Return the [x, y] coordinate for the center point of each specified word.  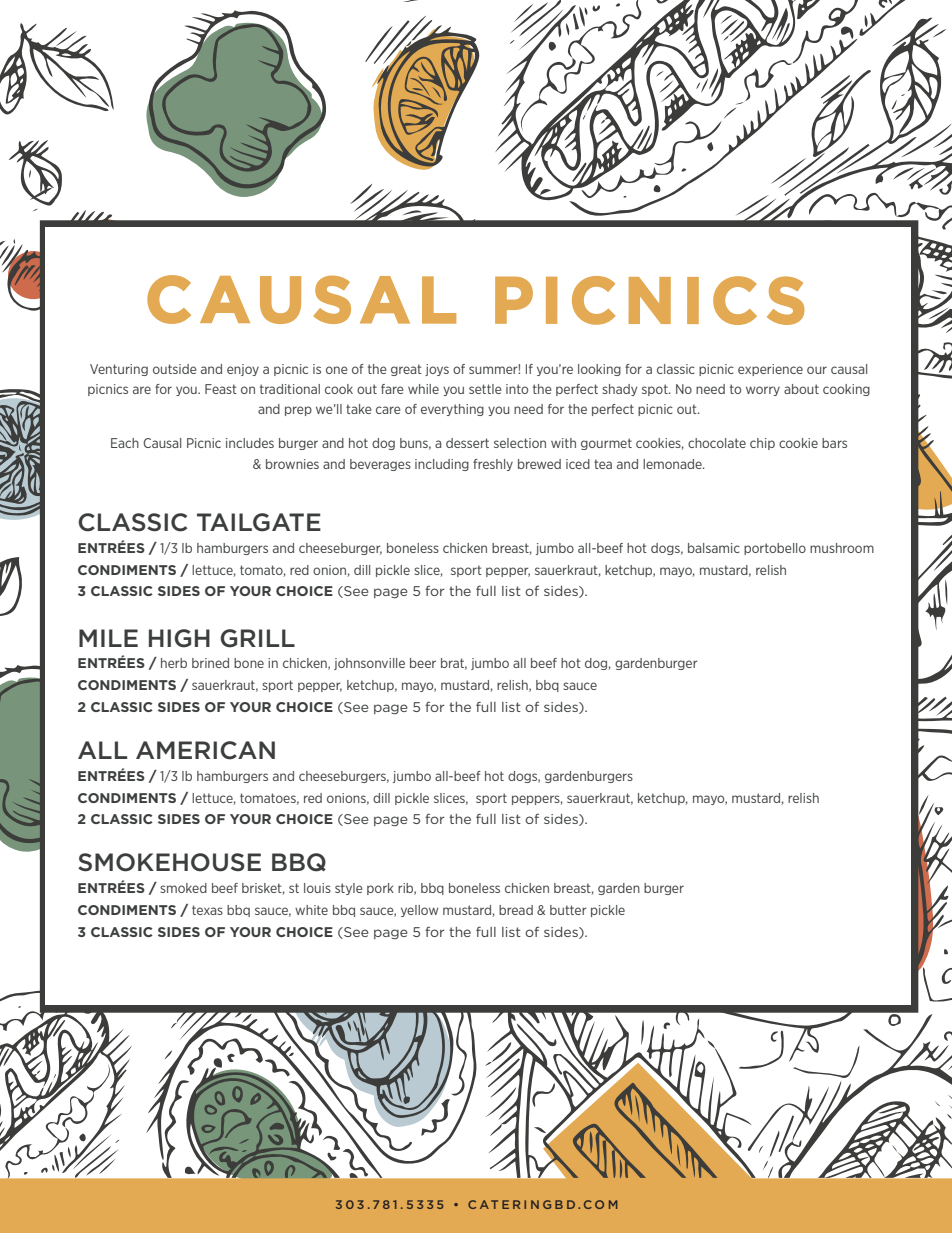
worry [763, 391]
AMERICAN [205, 750]
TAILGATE [259, 522]
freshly [493, 465]
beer [423, 663]
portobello [775, 549]
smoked [183, 888]
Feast [221, 389]
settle [485, 389]
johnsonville [369, 664]
